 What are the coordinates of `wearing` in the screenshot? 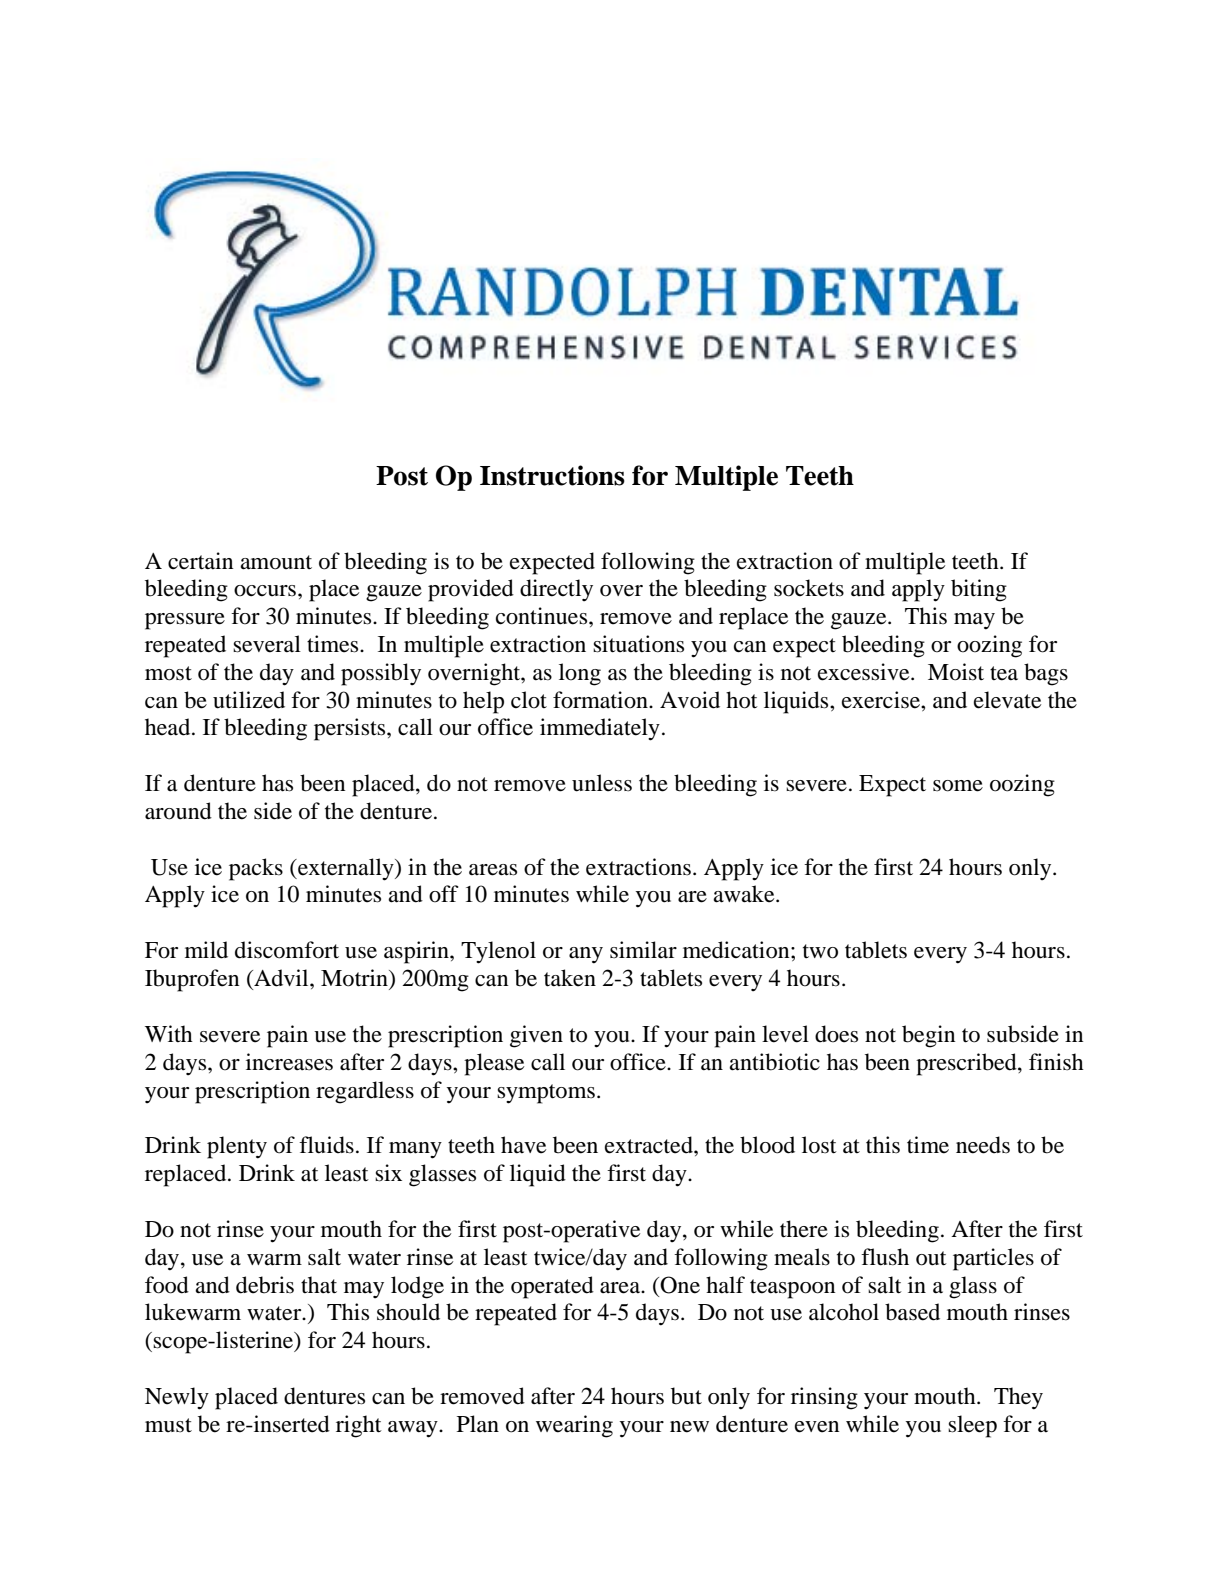 It's located at (574, 1426).
